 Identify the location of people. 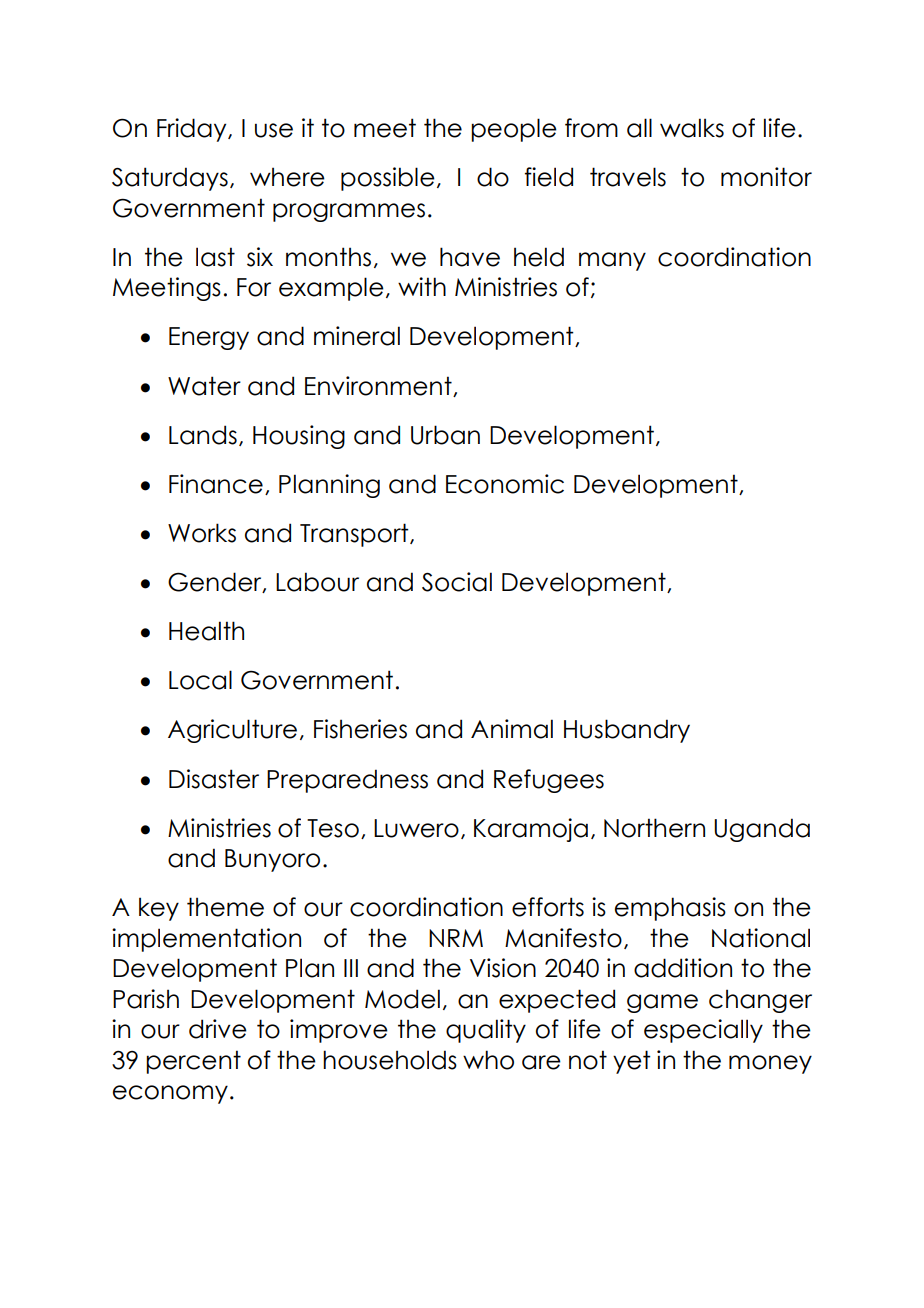
(514, 130).
